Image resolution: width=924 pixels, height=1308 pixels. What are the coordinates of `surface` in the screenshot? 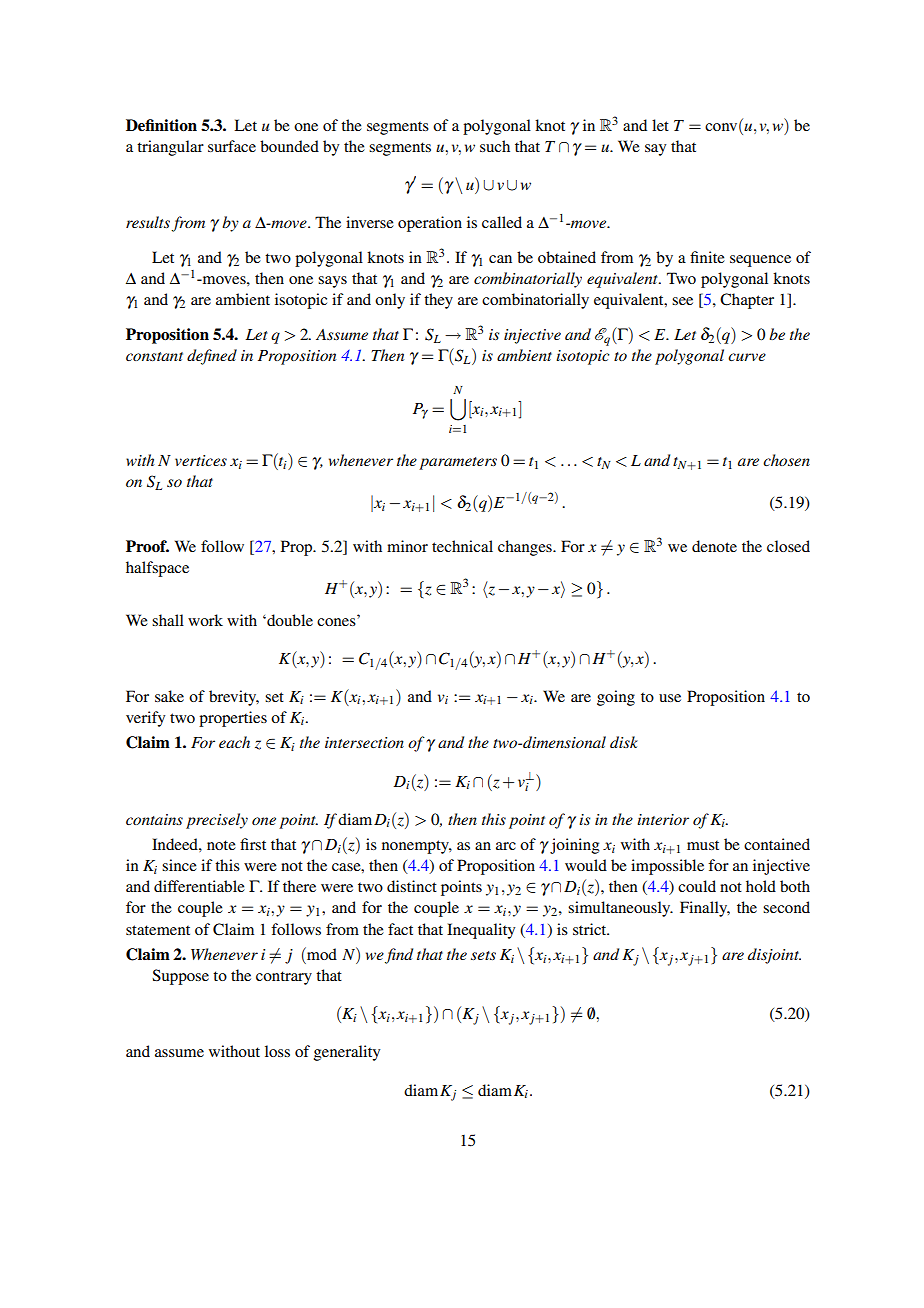 It's located at (232, 146).
